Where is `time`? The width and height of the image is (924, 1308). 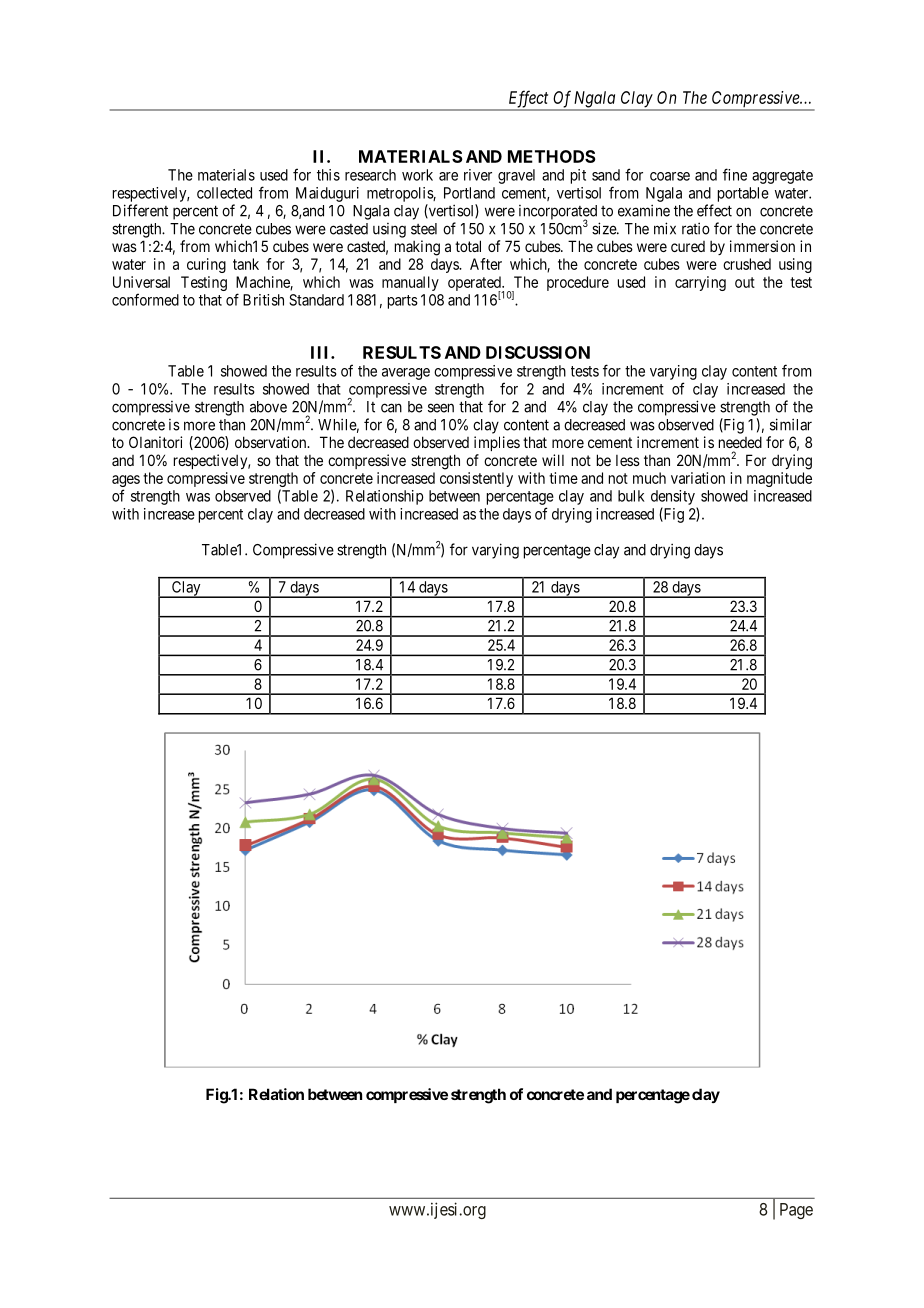
time is located at coordinates (563, 478).
